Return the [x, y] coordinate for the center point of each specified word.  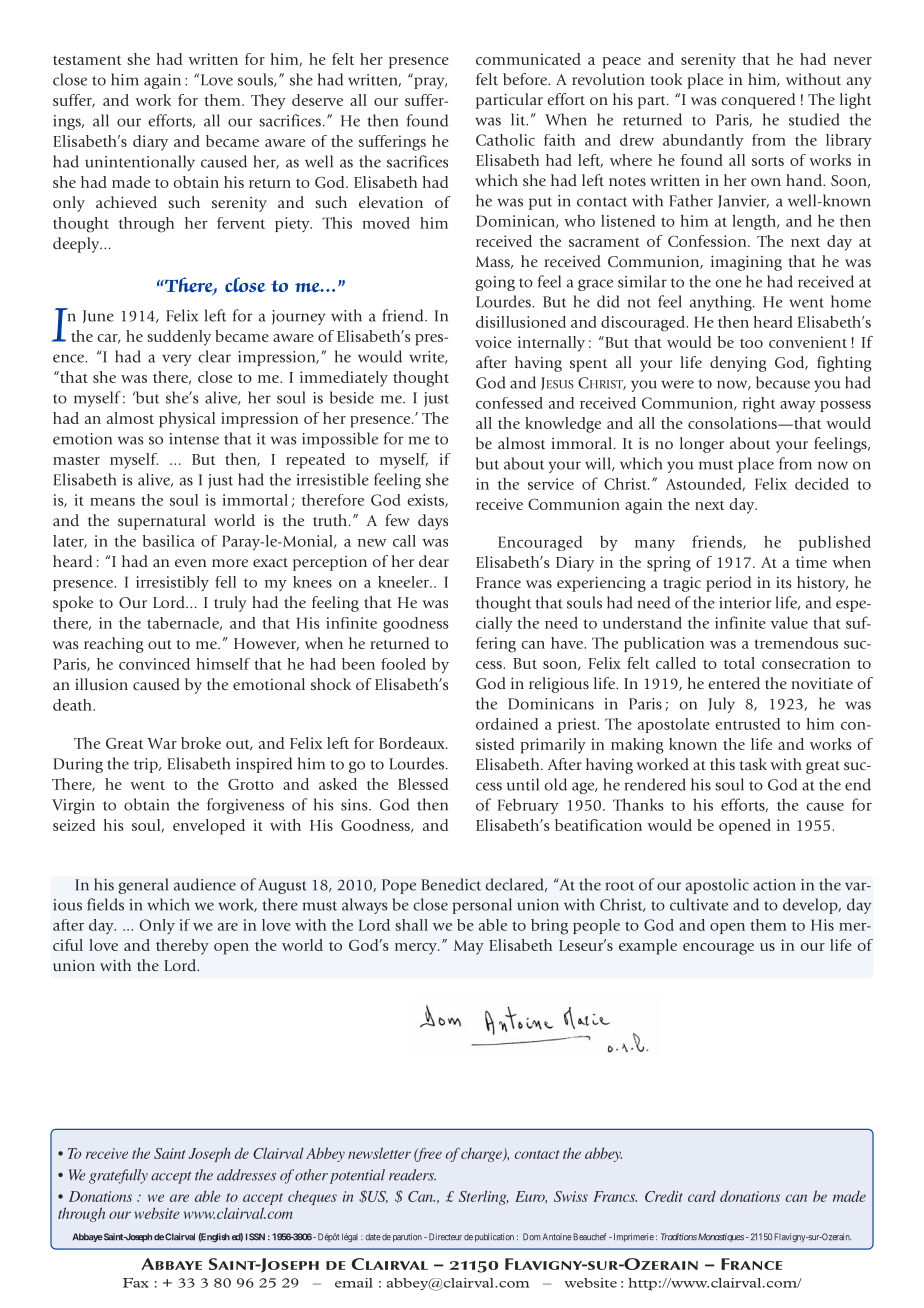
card [702, 1196]
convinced [154, 664]
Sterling [484, 1197]
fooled [403, 664]
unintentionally [140, 163]
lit [519, 119]
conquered [758, 101]
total [739, 663]
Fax [136, 1283]
